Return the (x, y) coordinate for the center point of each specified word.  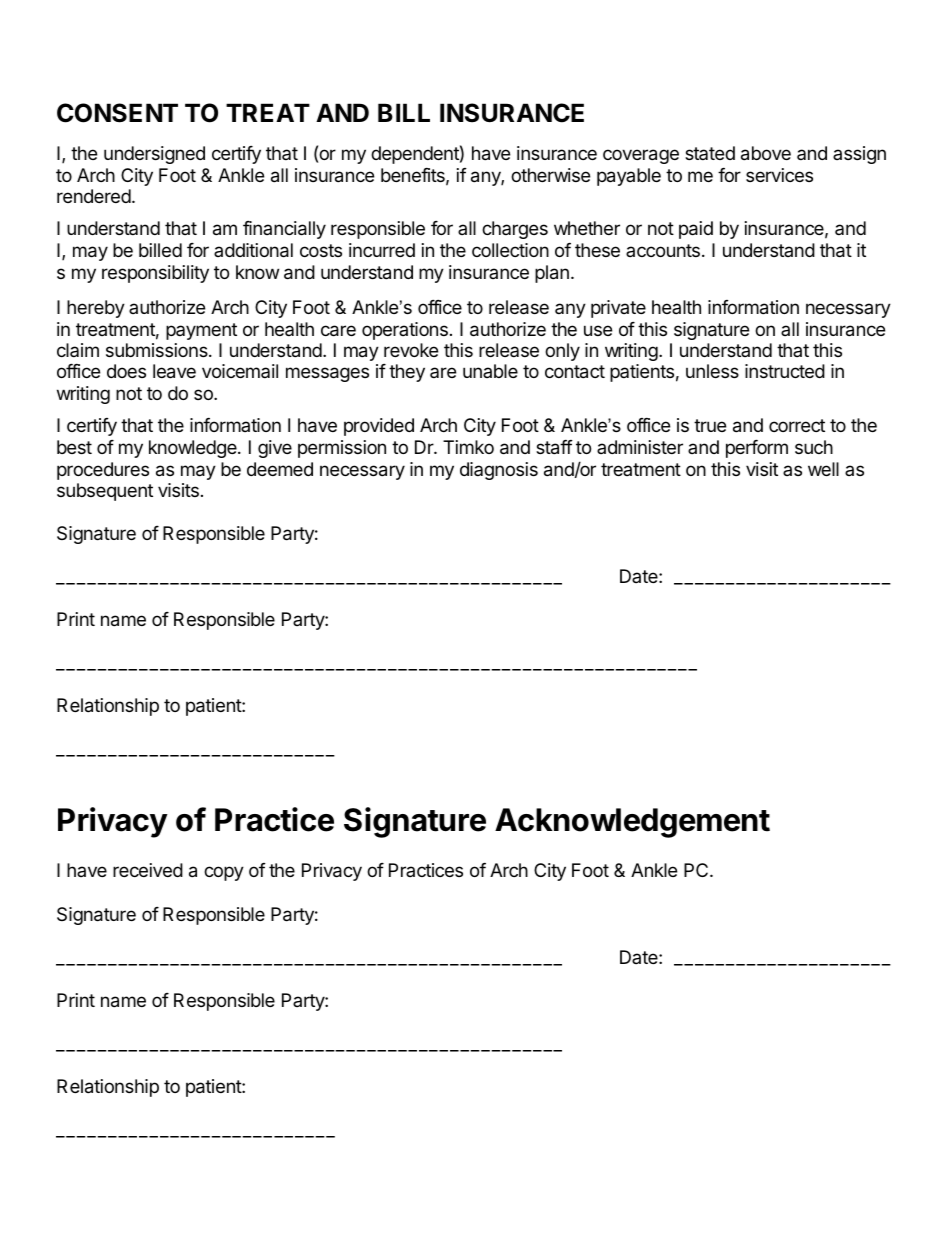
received (148, 870)
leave (174, 371)
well (823, 469)
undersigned (154, 155)
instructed (785, 371)
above (766, 153)
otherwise (550, 175)
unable (490, 371)
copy (224, 873)
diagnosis (499, 471)
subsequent (105, 492)
